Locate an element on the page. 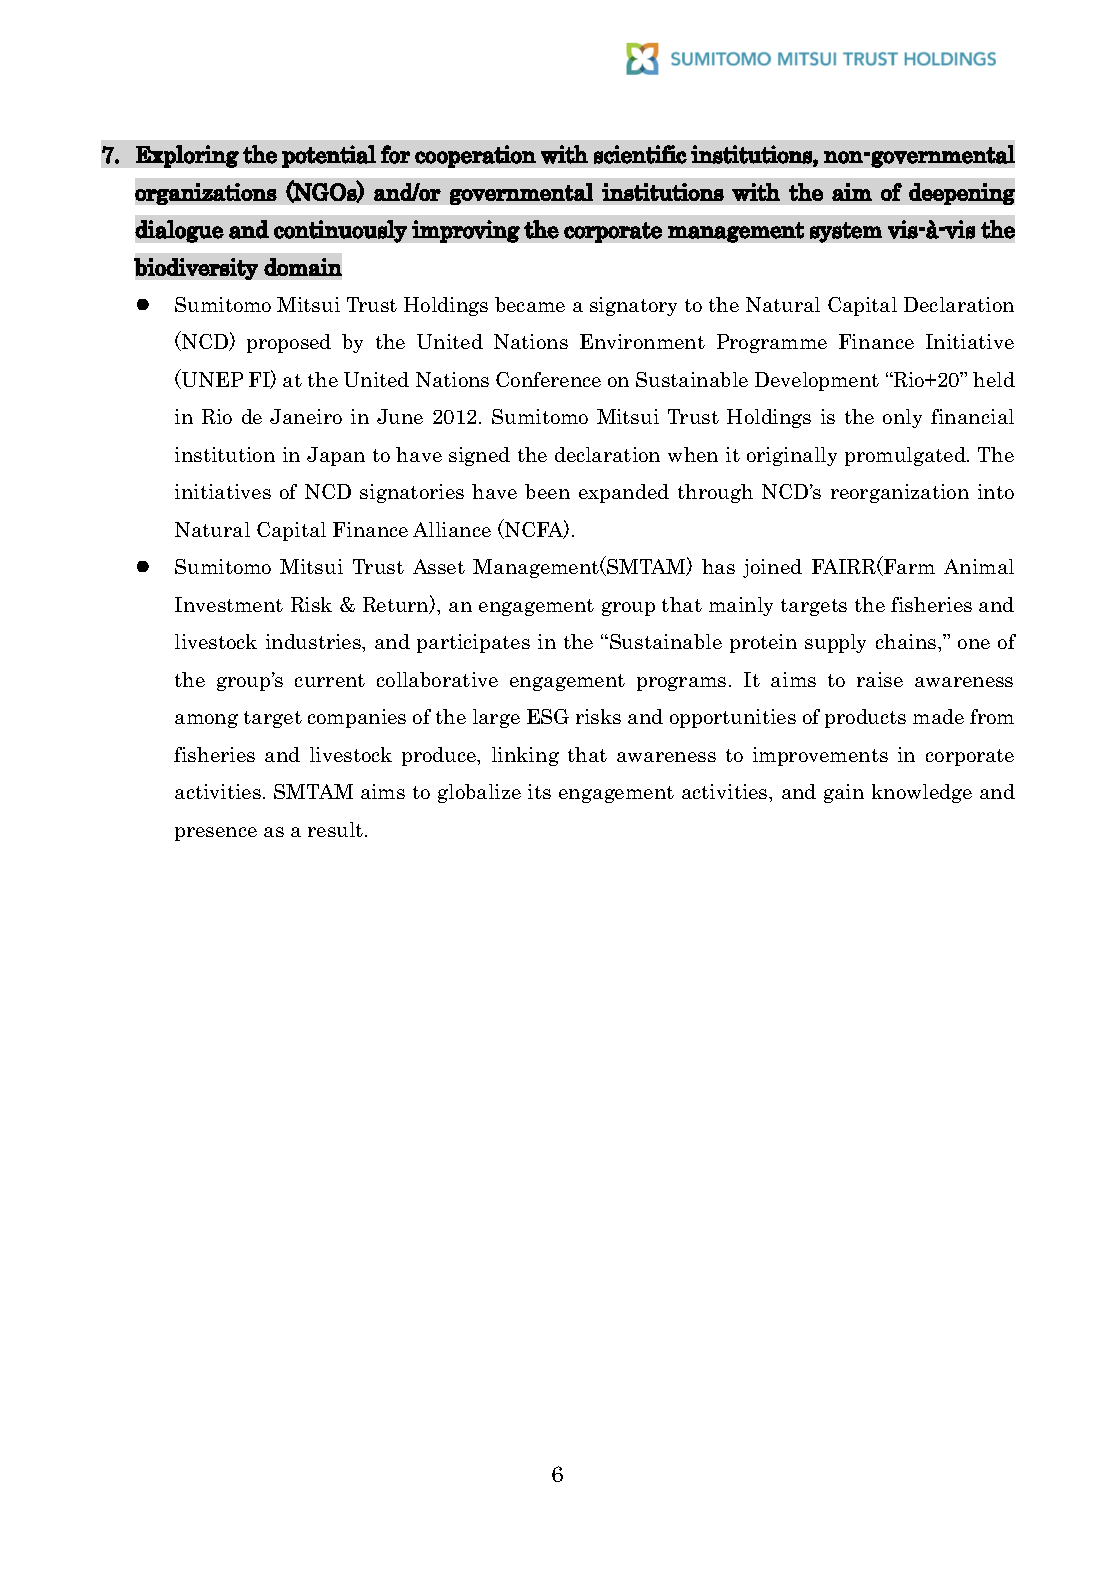  Conference is located at coordinates (548, 379).
